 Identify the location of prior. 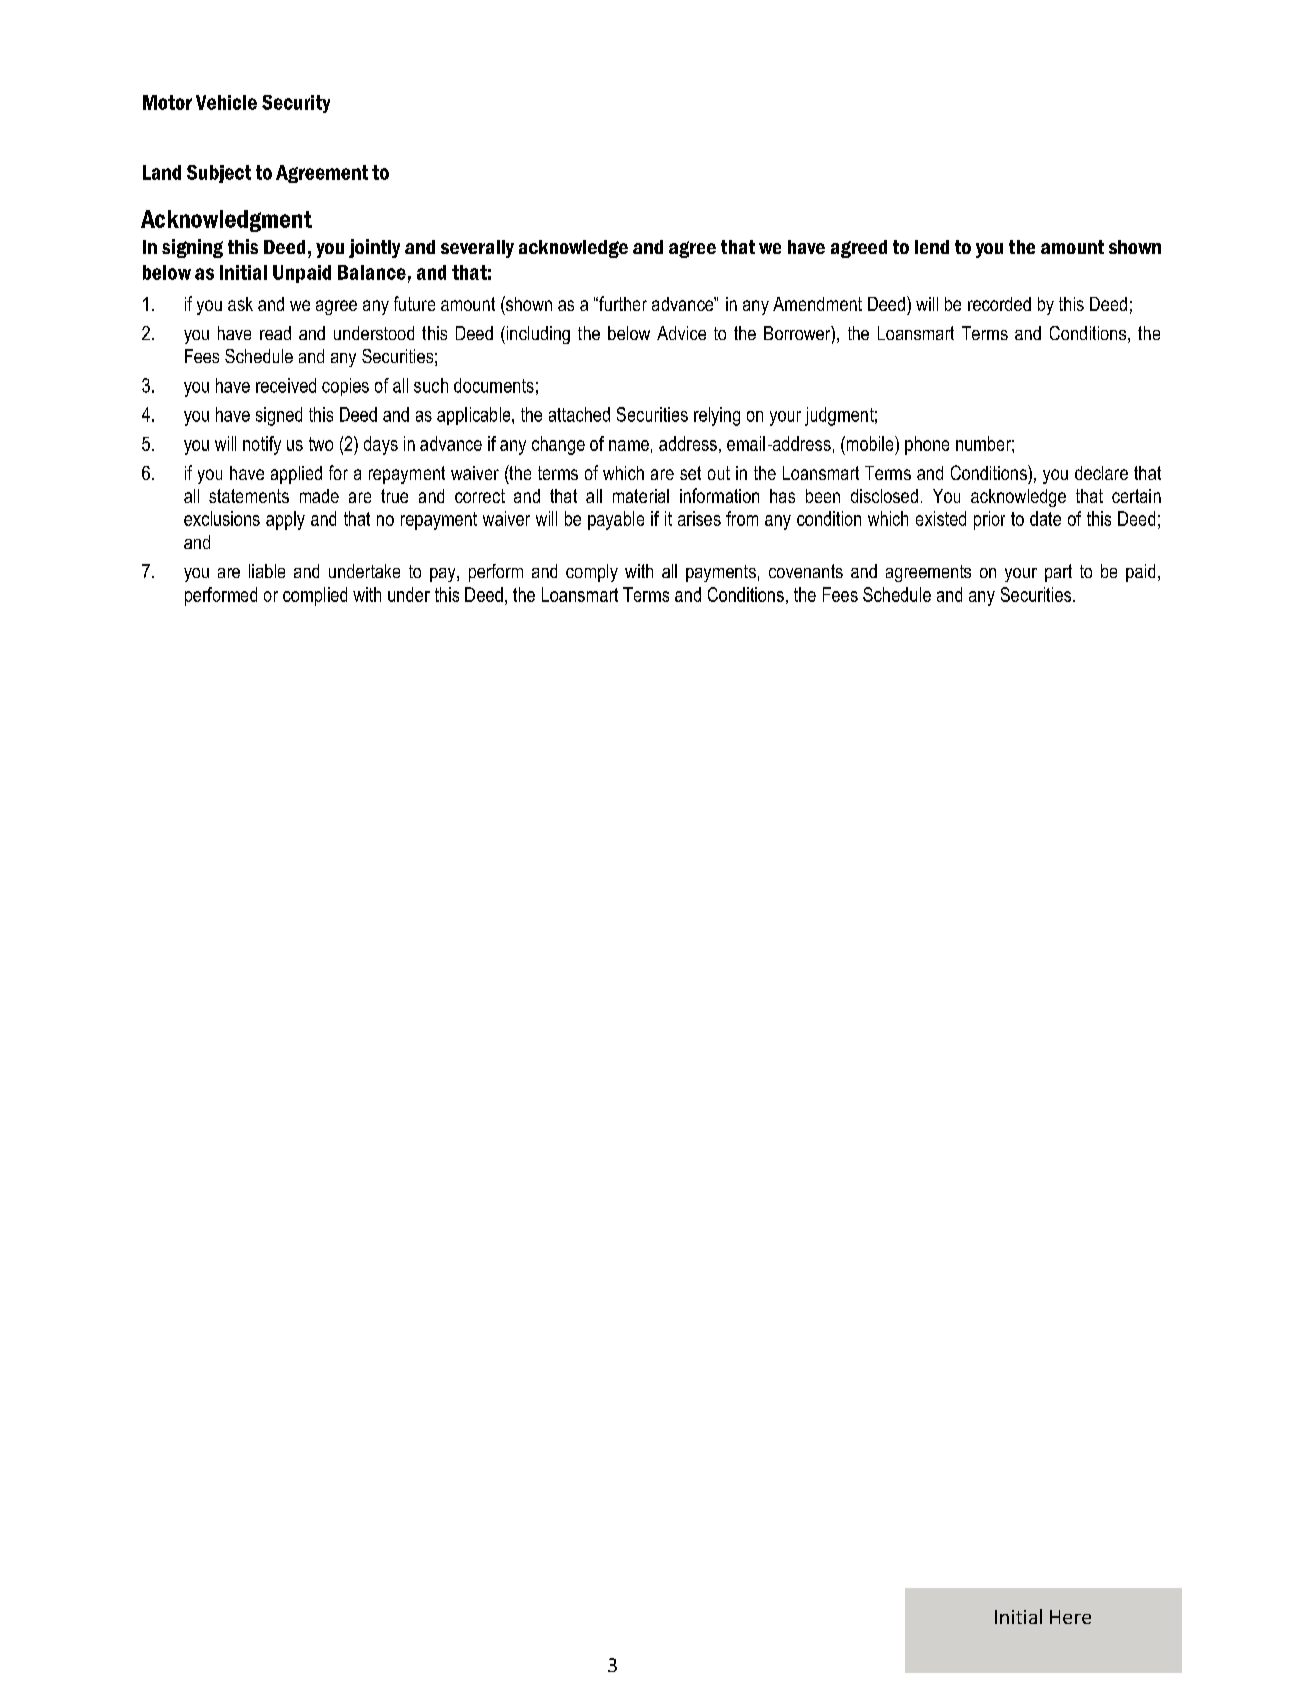
(989, 520).
